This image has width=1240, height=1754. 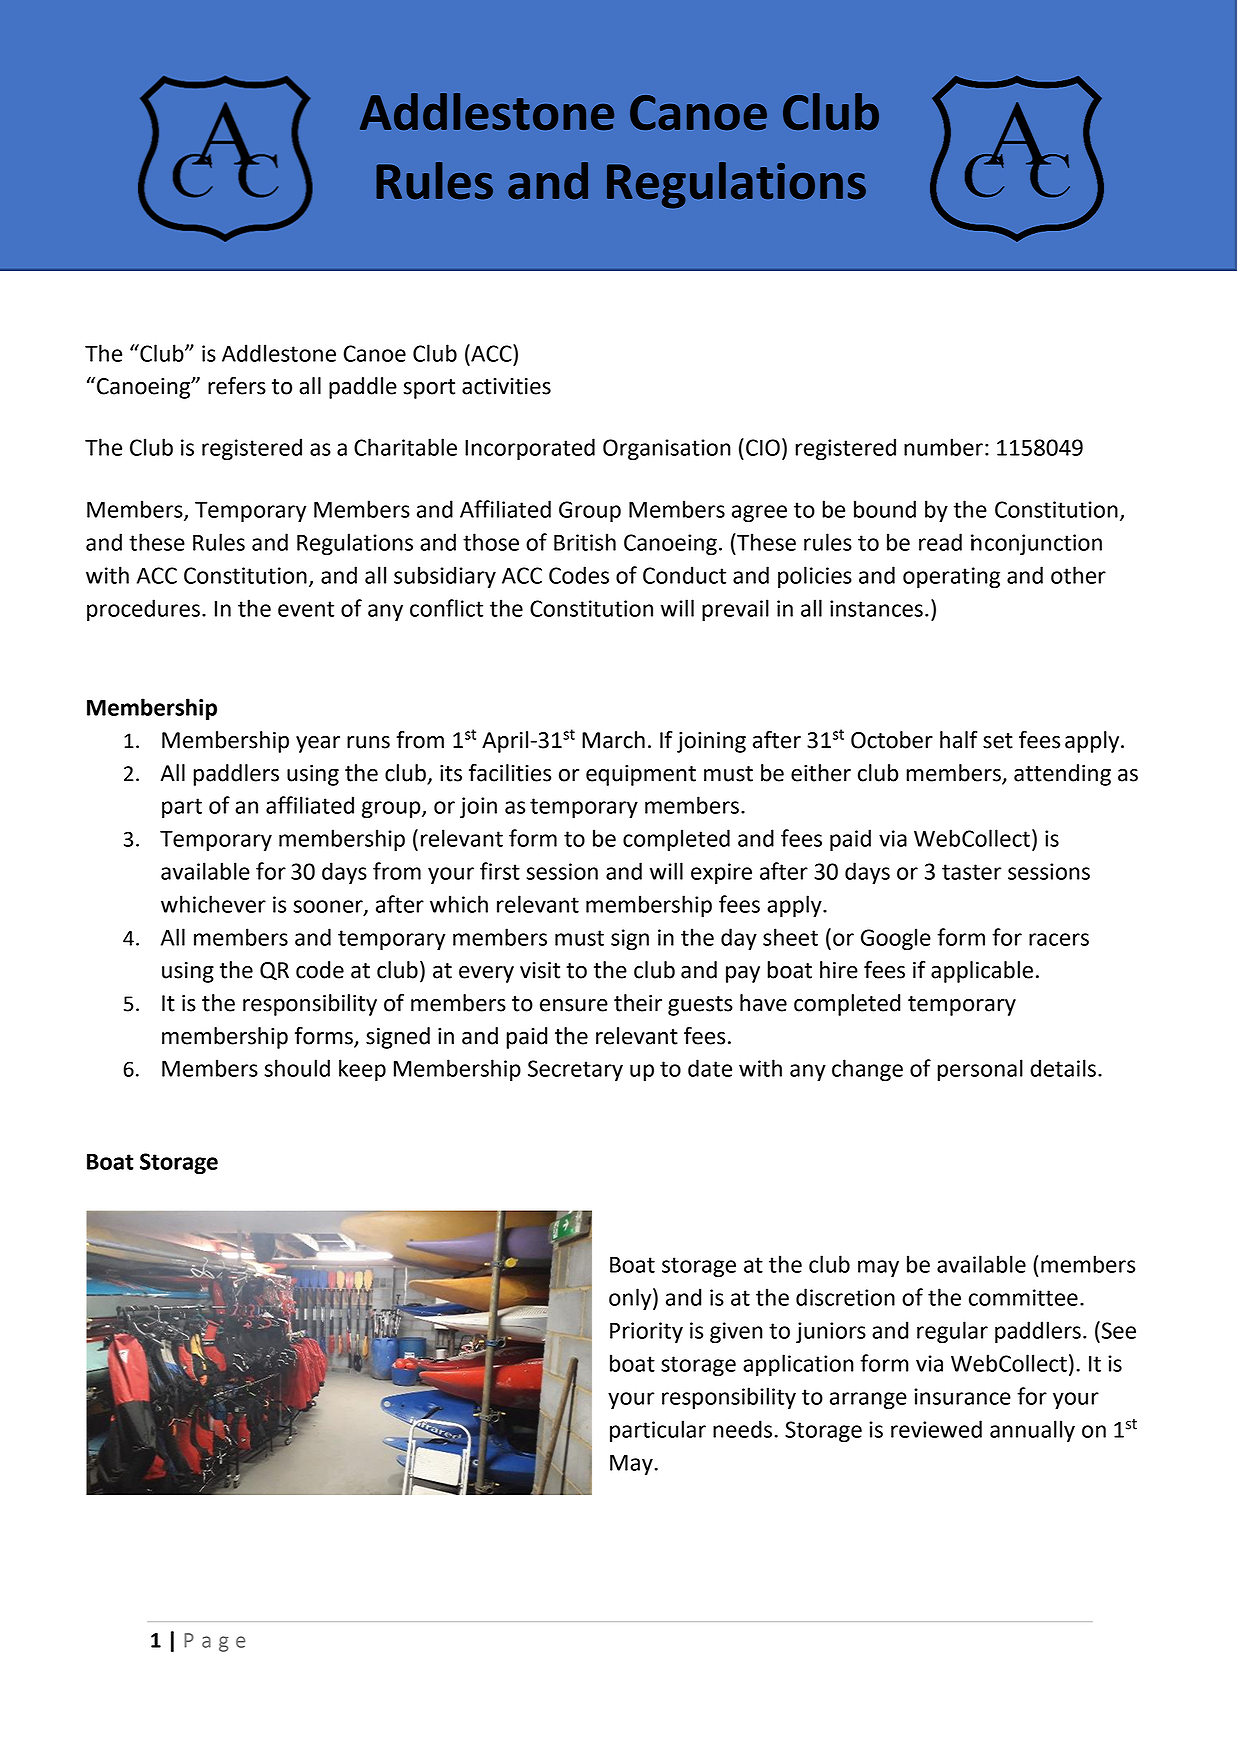 I want to click on Organisation, so click(x=667, y=450).
